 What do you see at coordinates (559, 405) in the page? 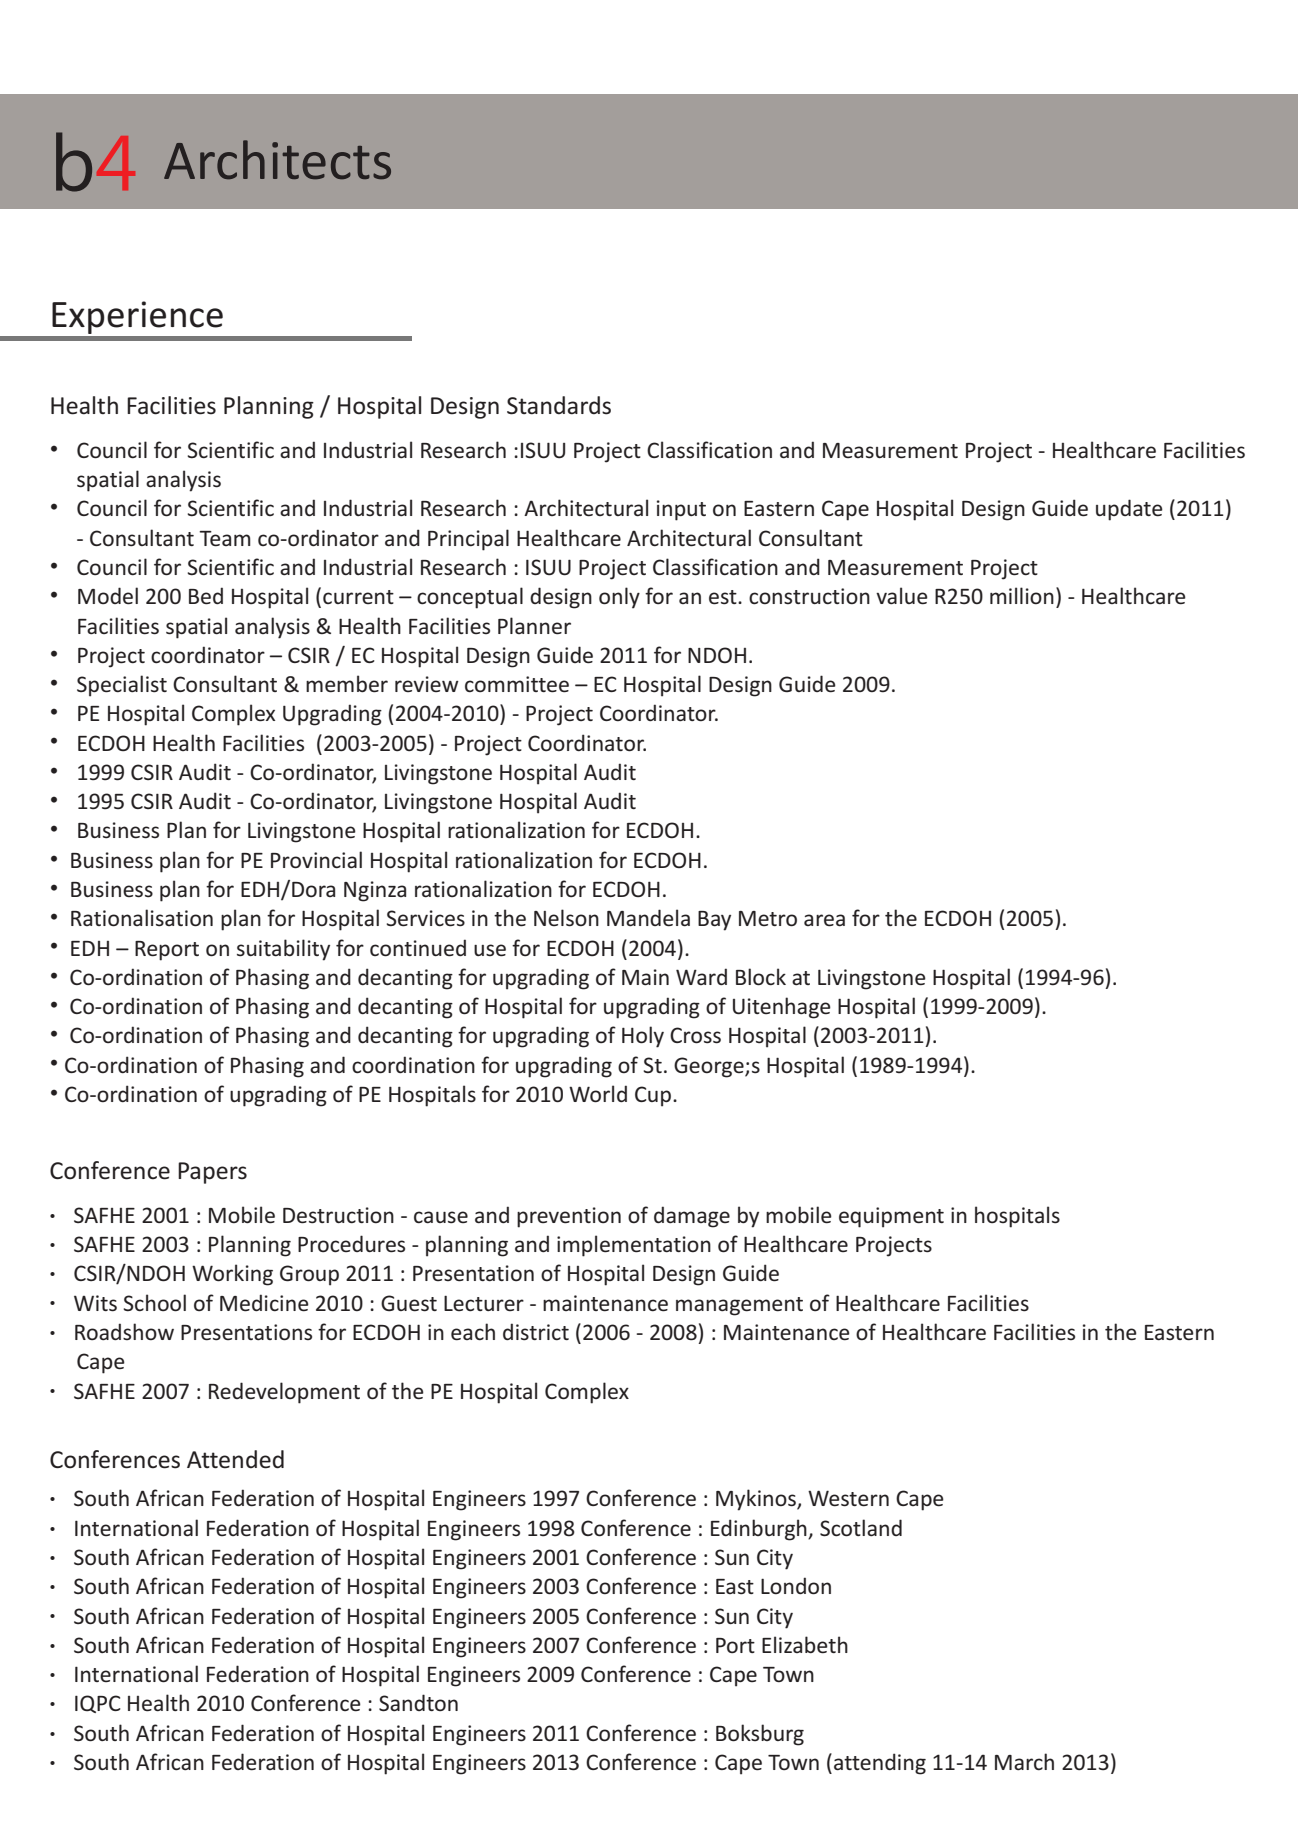
I see `Standards` at bounding box center [559, 405].
